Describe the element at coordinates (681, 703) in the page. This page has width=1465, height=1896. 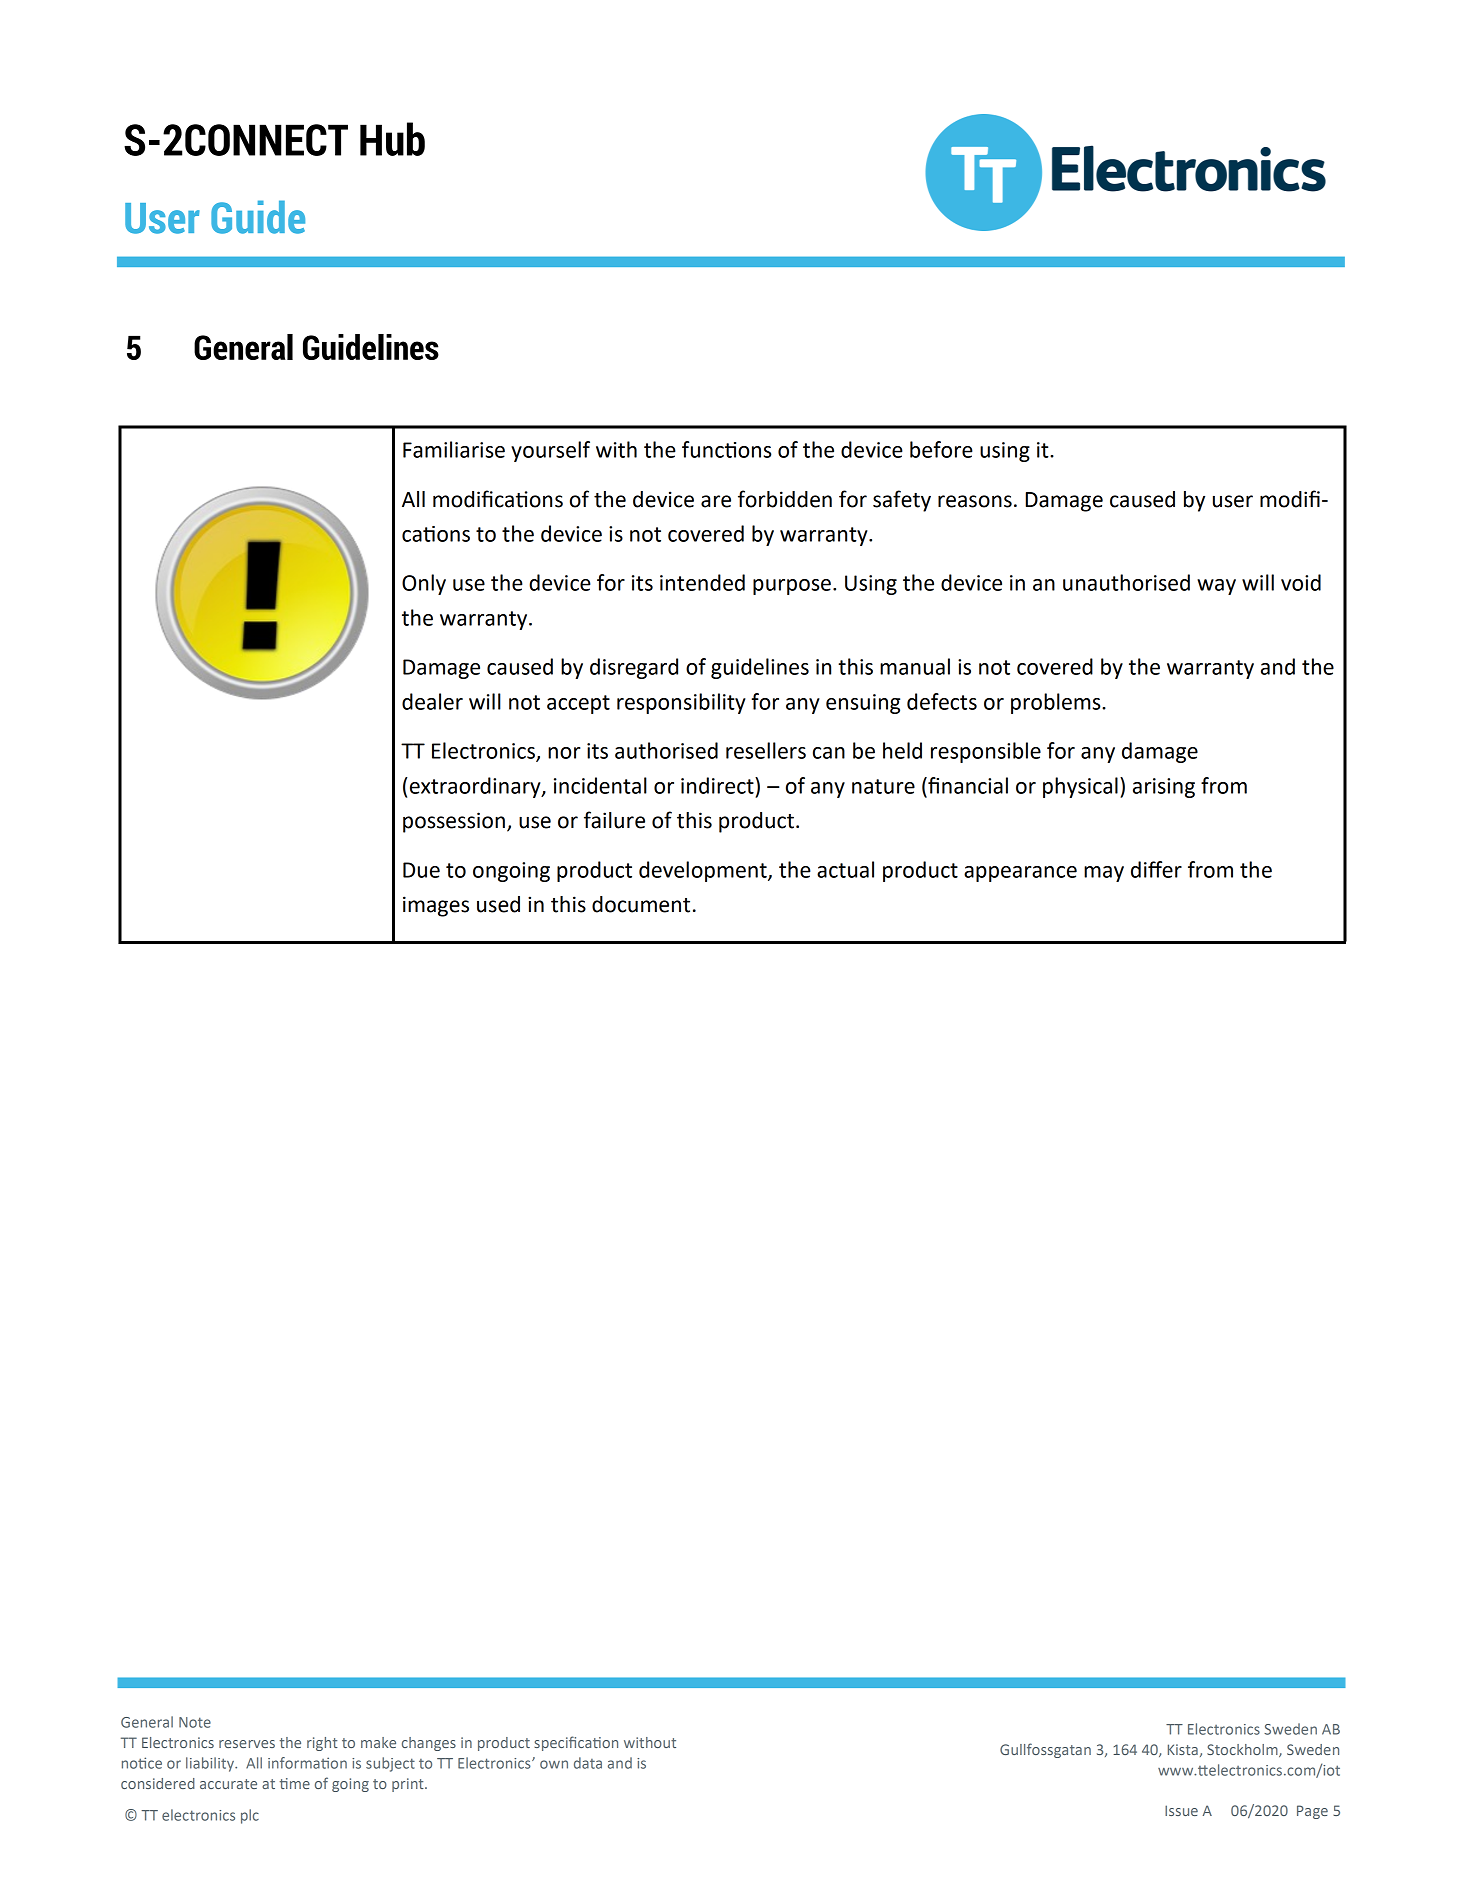
I see `responsibility` at that location.
